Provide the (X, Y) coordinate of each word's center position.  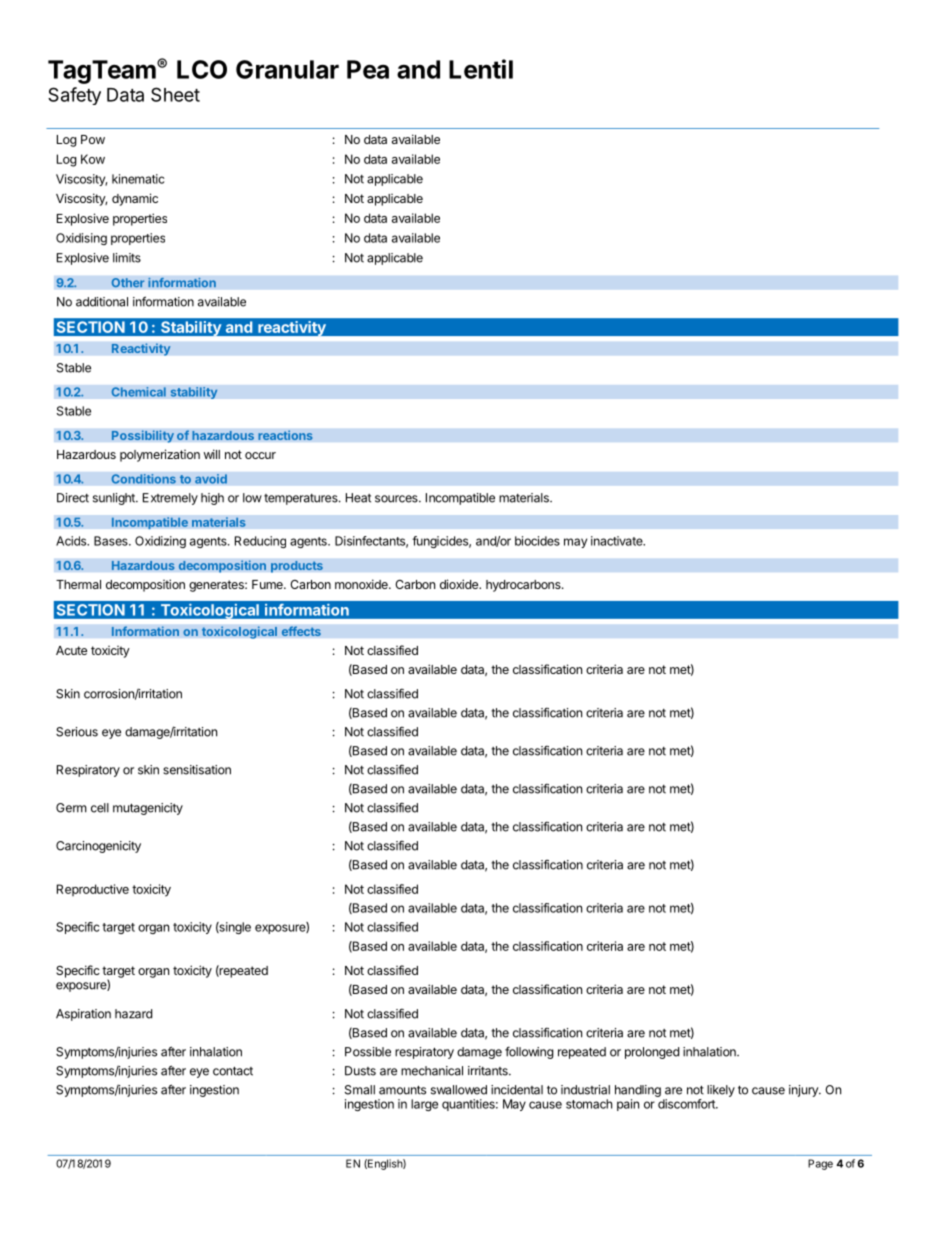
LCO (202, 69)
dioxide (460, 584)
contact (233, 1071)
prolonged (652, 1053)
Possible (368, 1052)
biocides (537, 541)
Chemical (138, 392)
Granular (287, 69)
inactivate (618, 541)
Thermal (78, 584)
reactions (285, 435)
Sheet (175, 94)
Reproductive (93, 890)
